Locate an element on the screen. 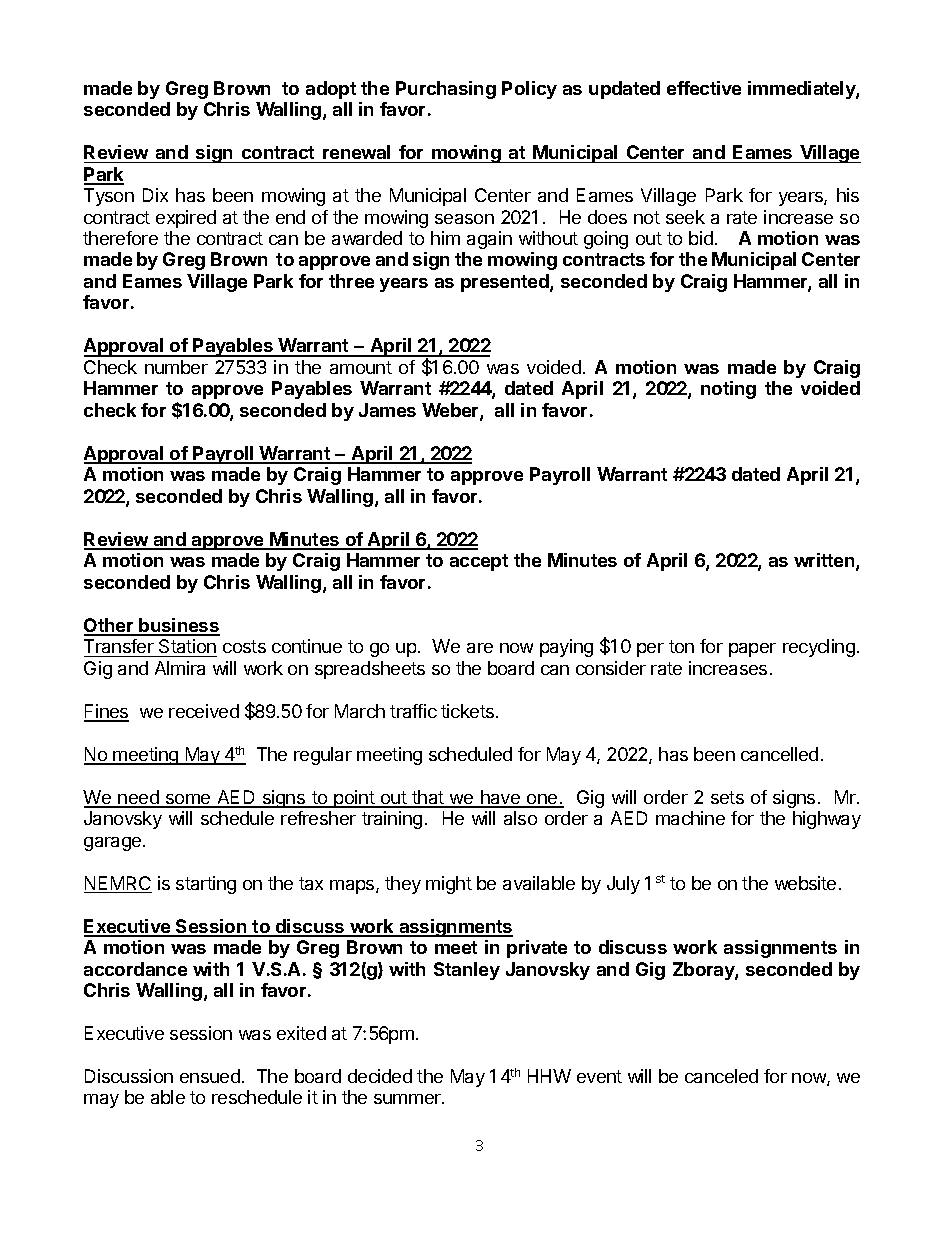  presented is located at coordinates (506, 283).
